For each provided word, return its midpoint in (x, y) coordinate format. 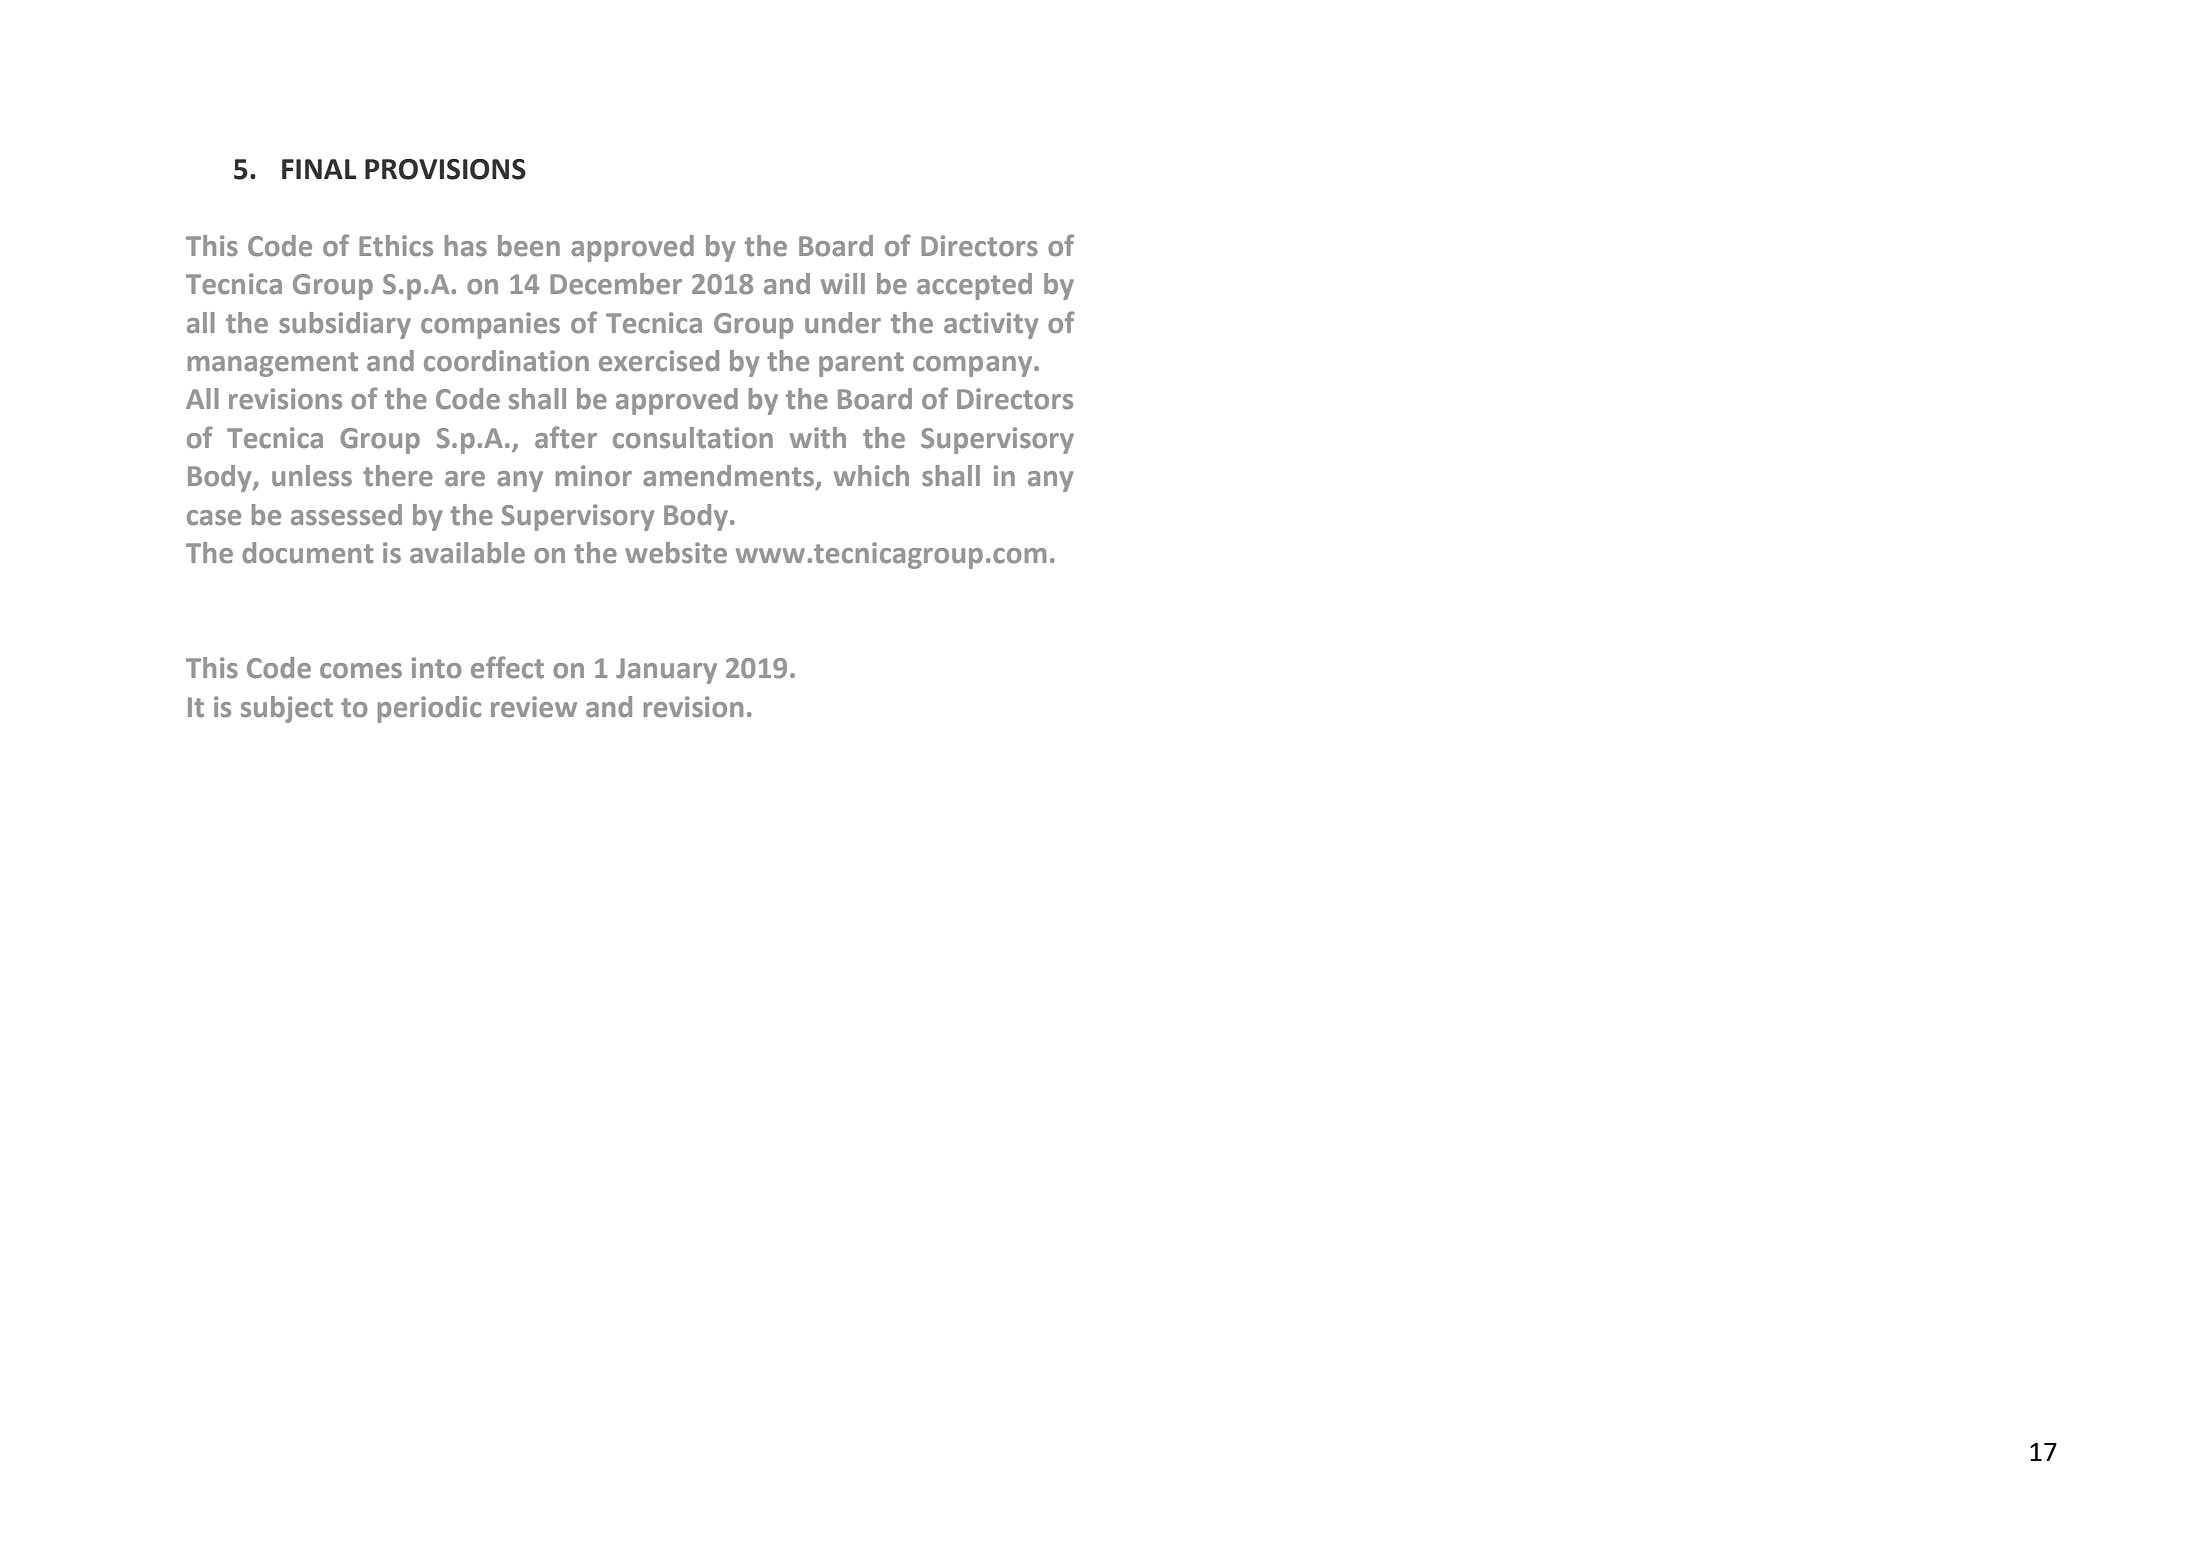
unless (312, 476)
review (534, 707)
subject (287, 709)
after (566, 437)
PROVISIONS (445, 169)
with (818, 438)
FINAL (319, 169)
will (843, 283)
